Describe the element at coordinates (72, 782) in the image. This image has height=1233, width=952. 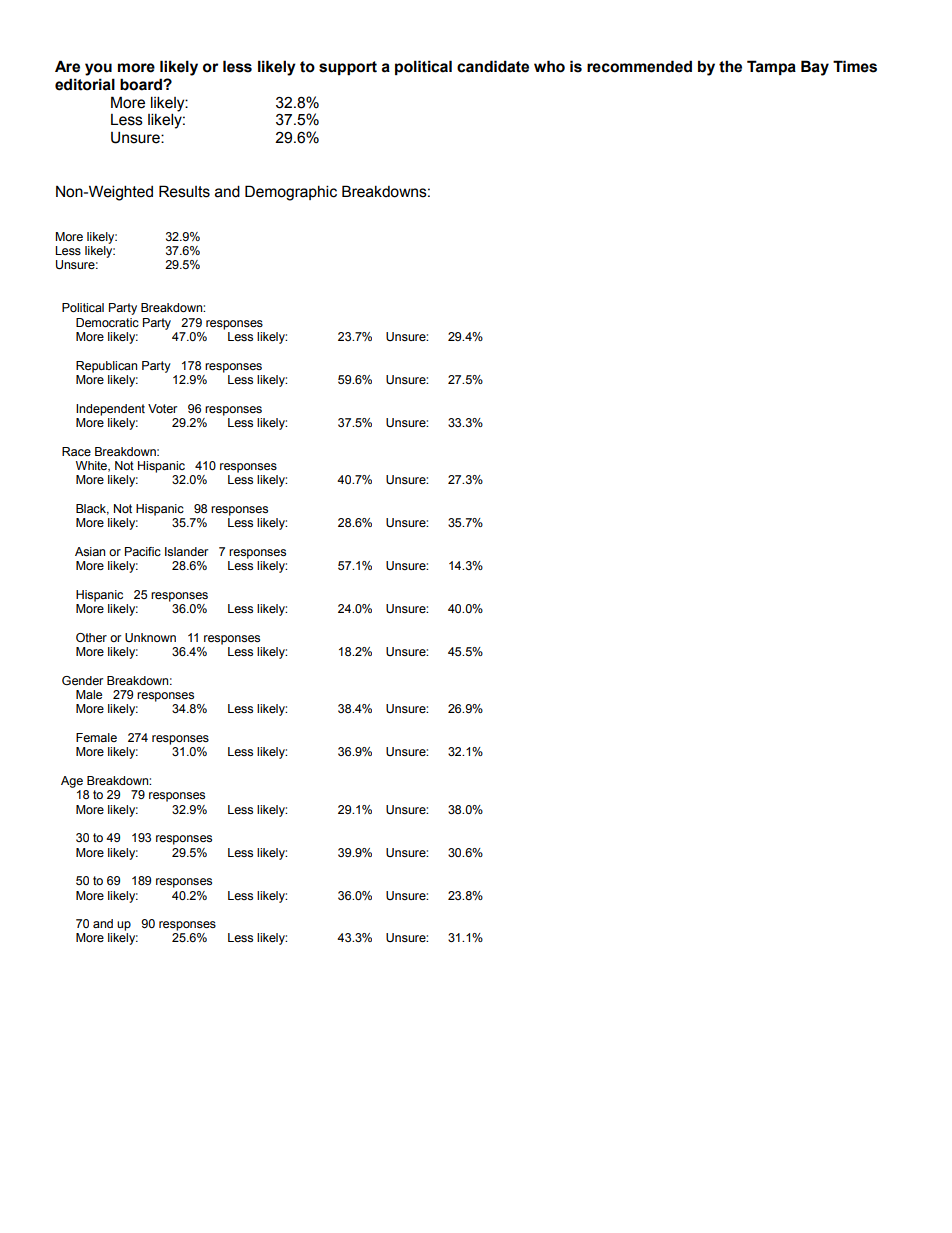
I see `Age` at that location.
